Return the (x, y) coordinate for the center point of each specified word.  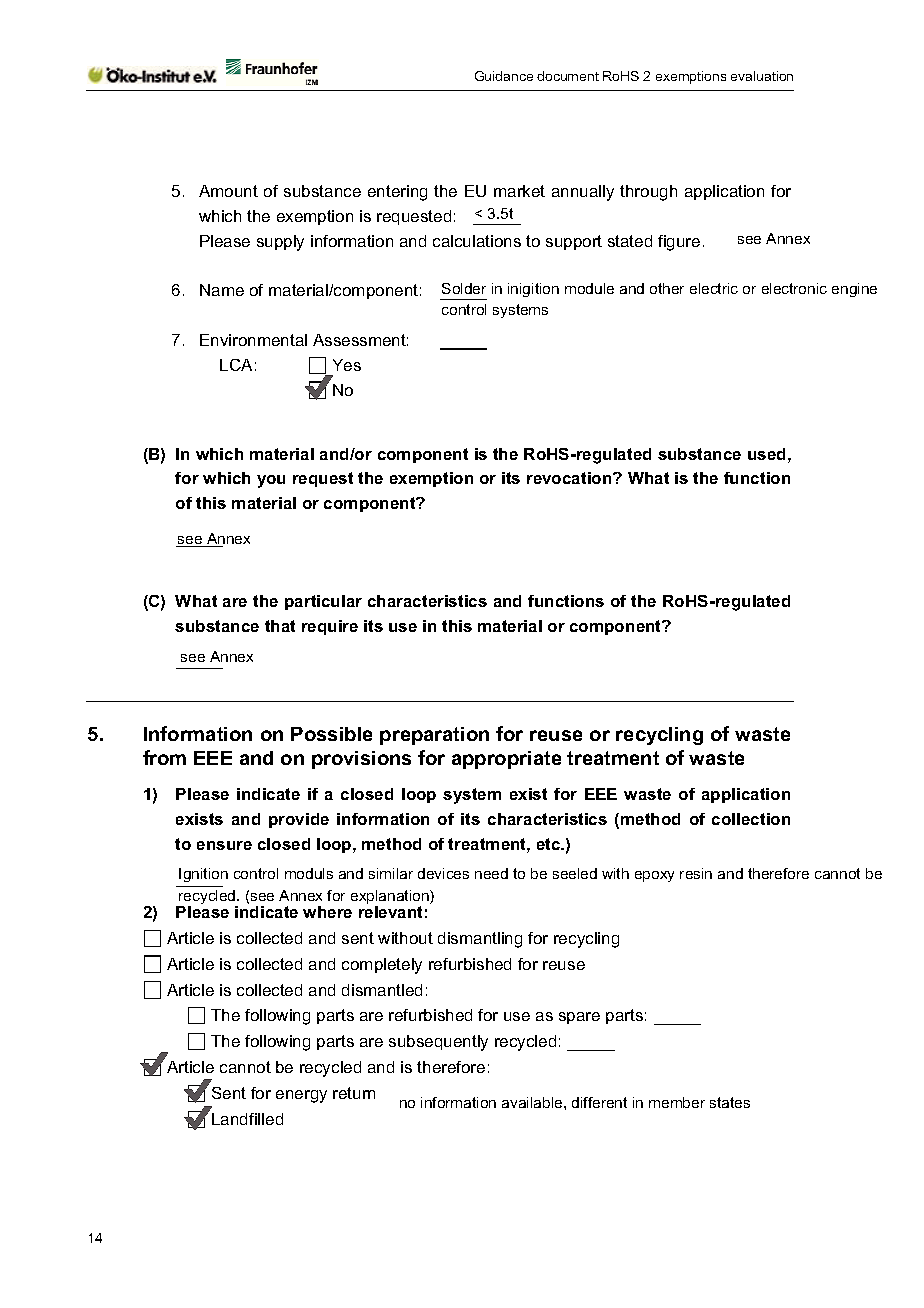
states (730, 1102)
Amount (228, 191)
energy (301, 1096)
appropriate (506, 760)
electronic (794, 288)
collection (751, 819)
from (164, 757)
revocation (570, 478)
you (271, 481)
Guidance (504, 76)
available (533, 1102)
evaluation (762, 76)
